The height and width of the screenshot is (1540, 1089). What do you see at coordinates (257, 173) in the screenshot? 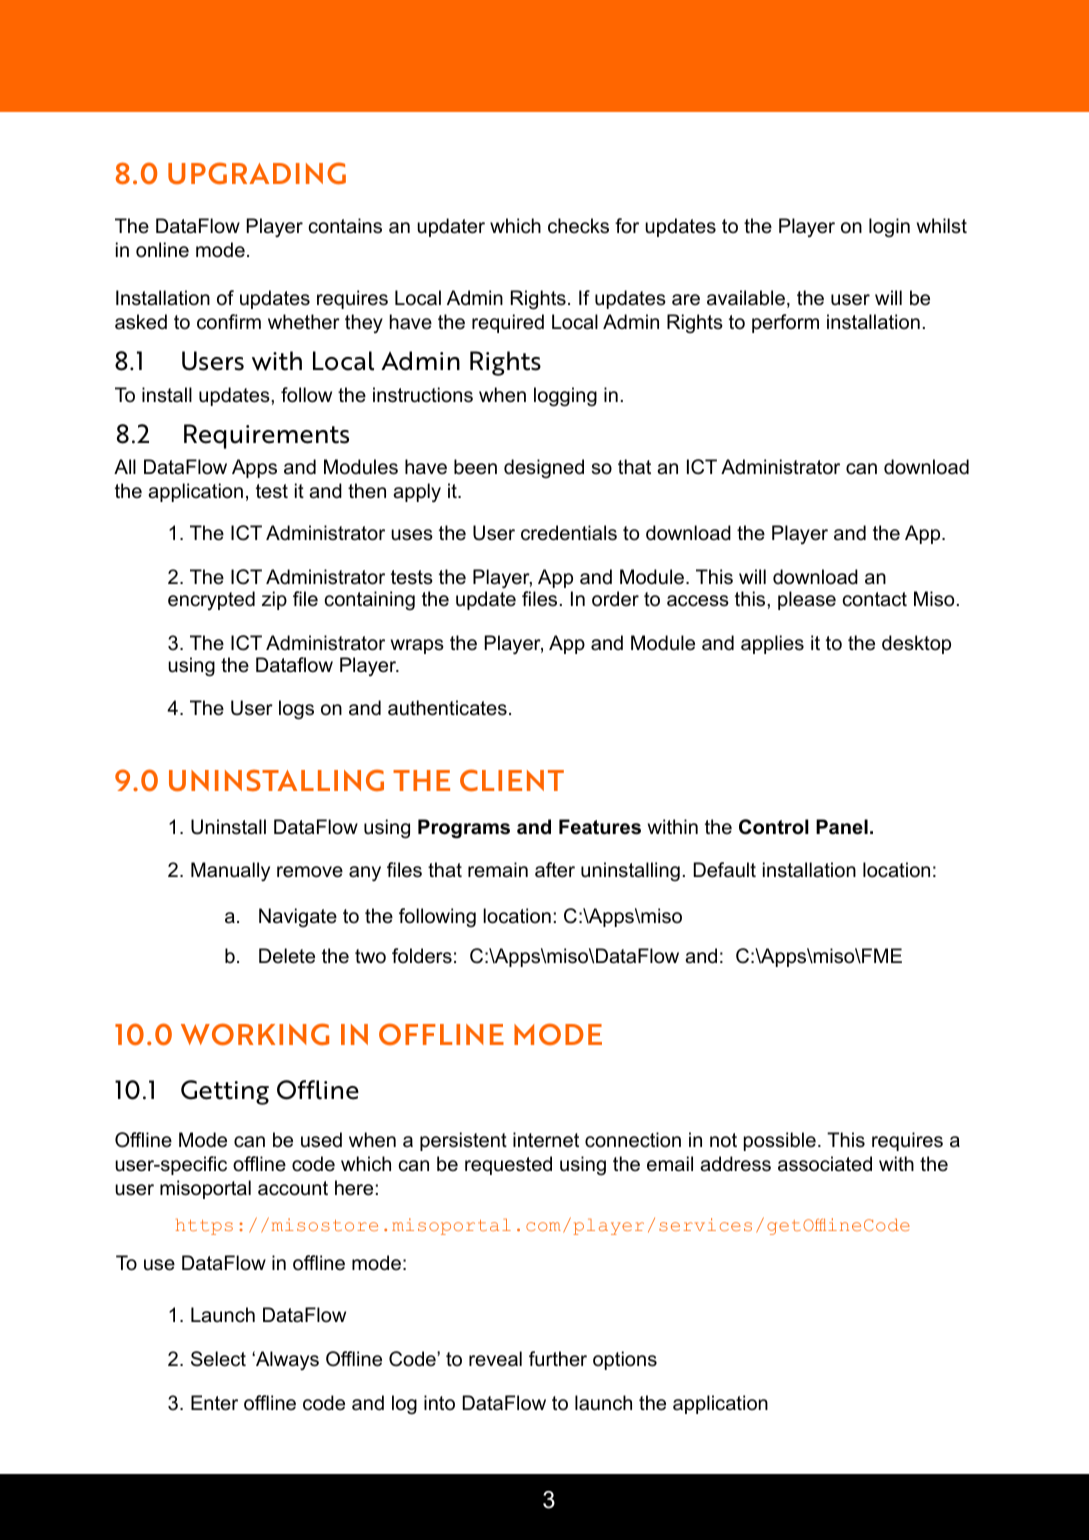
I see `UPGRADING` at bounding box center [257, 173].
